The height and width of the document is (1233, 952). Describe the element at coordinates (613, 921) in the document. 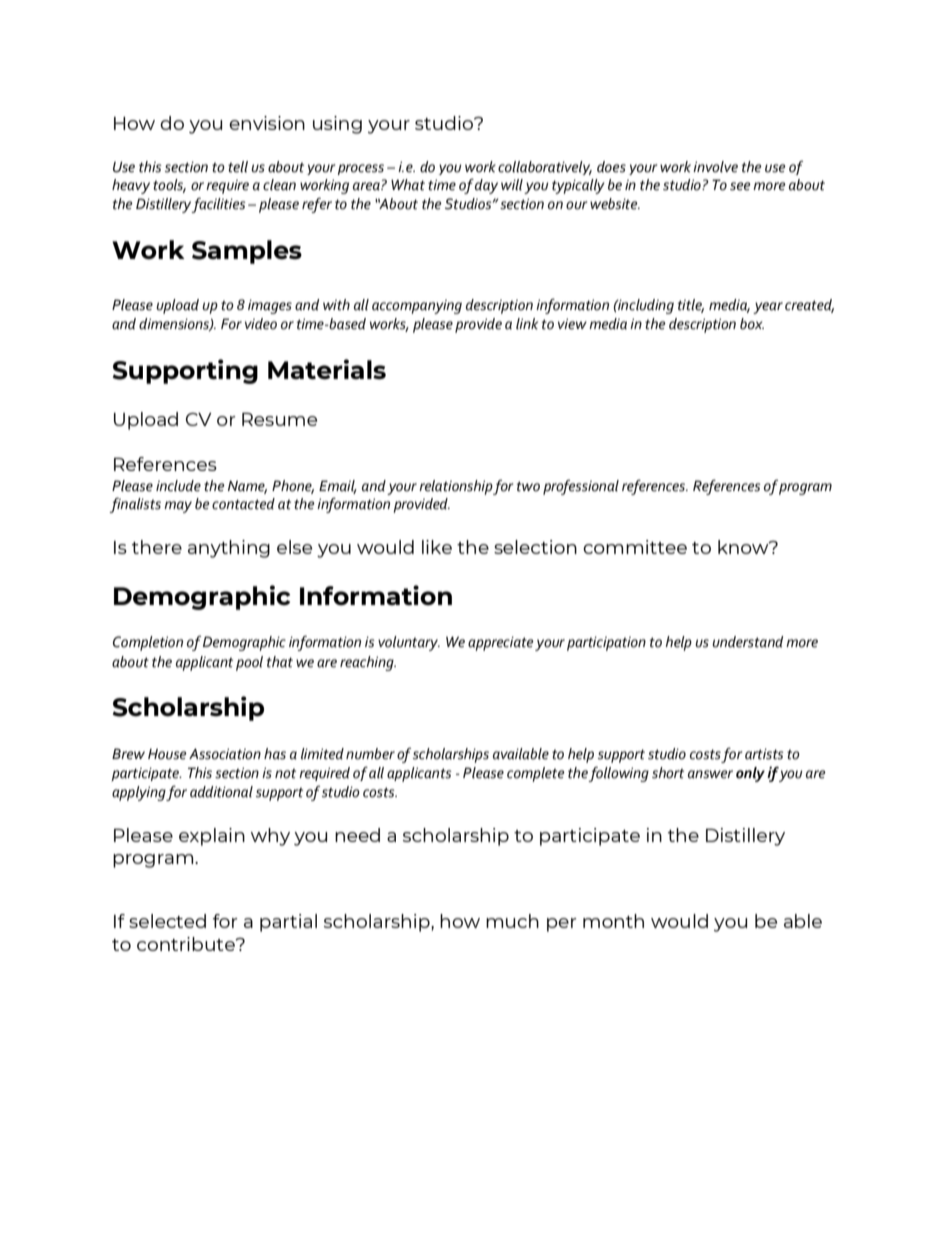

I see `month` at that location.
